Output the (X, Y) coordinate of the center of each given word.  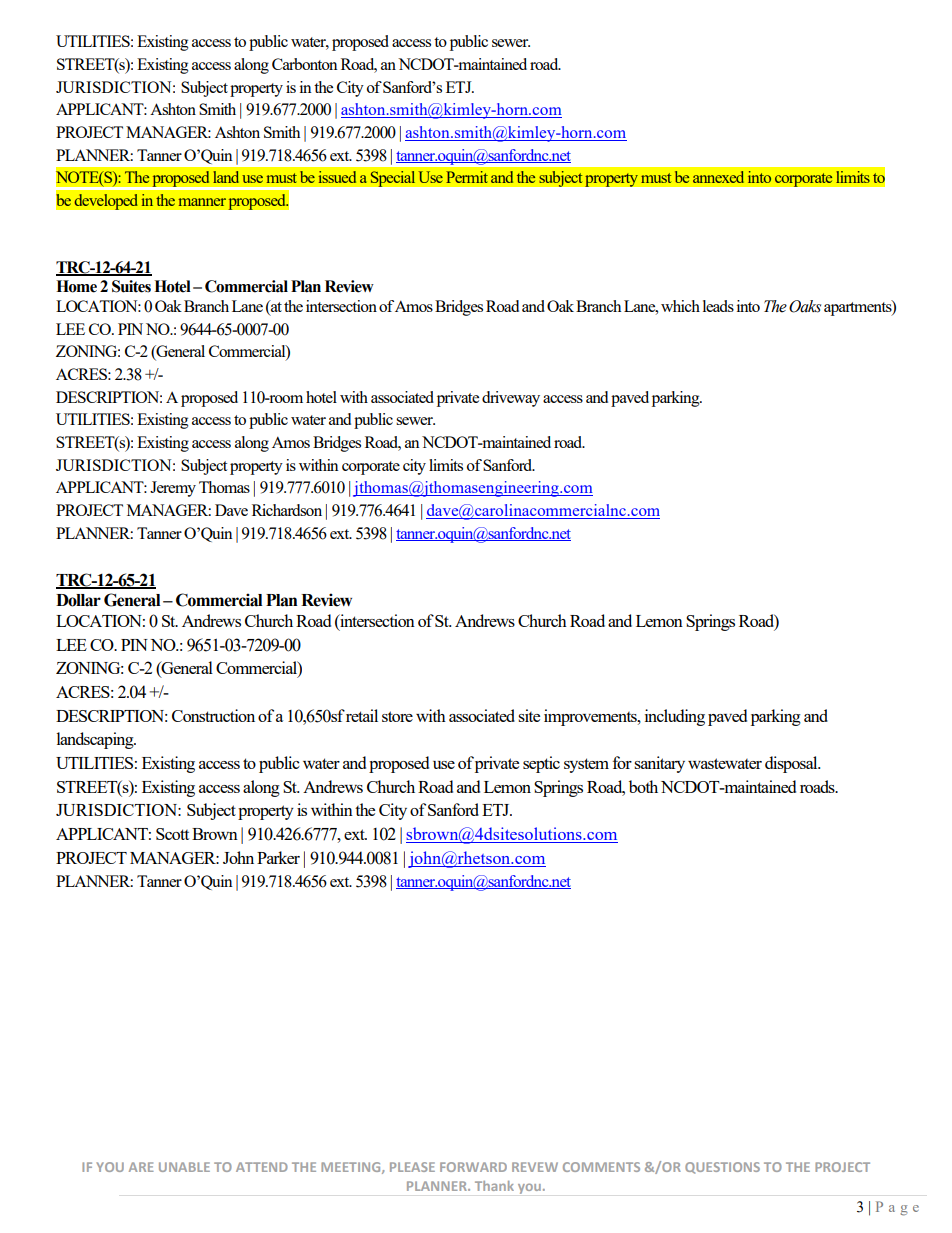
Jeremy (173, 489)
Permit (467, 177)
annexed (718, 177)
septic (541, 764)
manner (202, 202)
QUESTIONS (722, 1168)
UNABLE (184, 1167)
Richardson (287, 510)
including (675, 717)
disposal (792, 764)
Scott (172, 834)
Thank (494, 1186)
